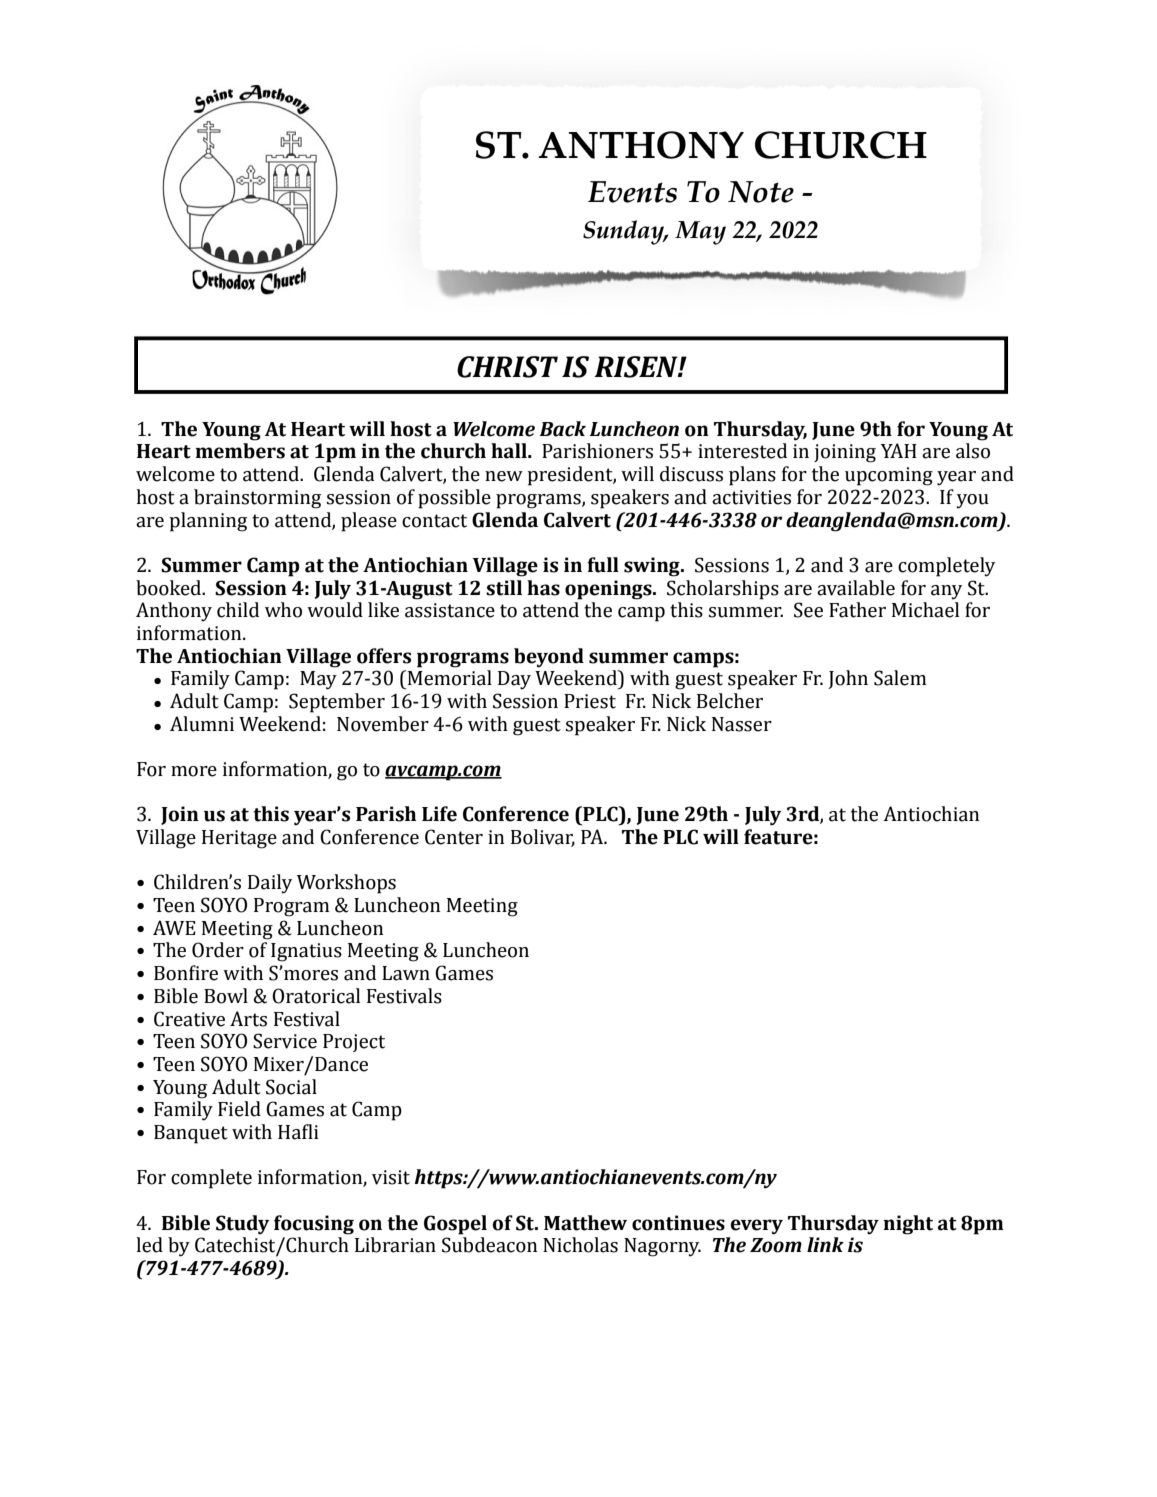 This screenshot has height=1497, width=1157. I want to click on members, so click(240, 451).
